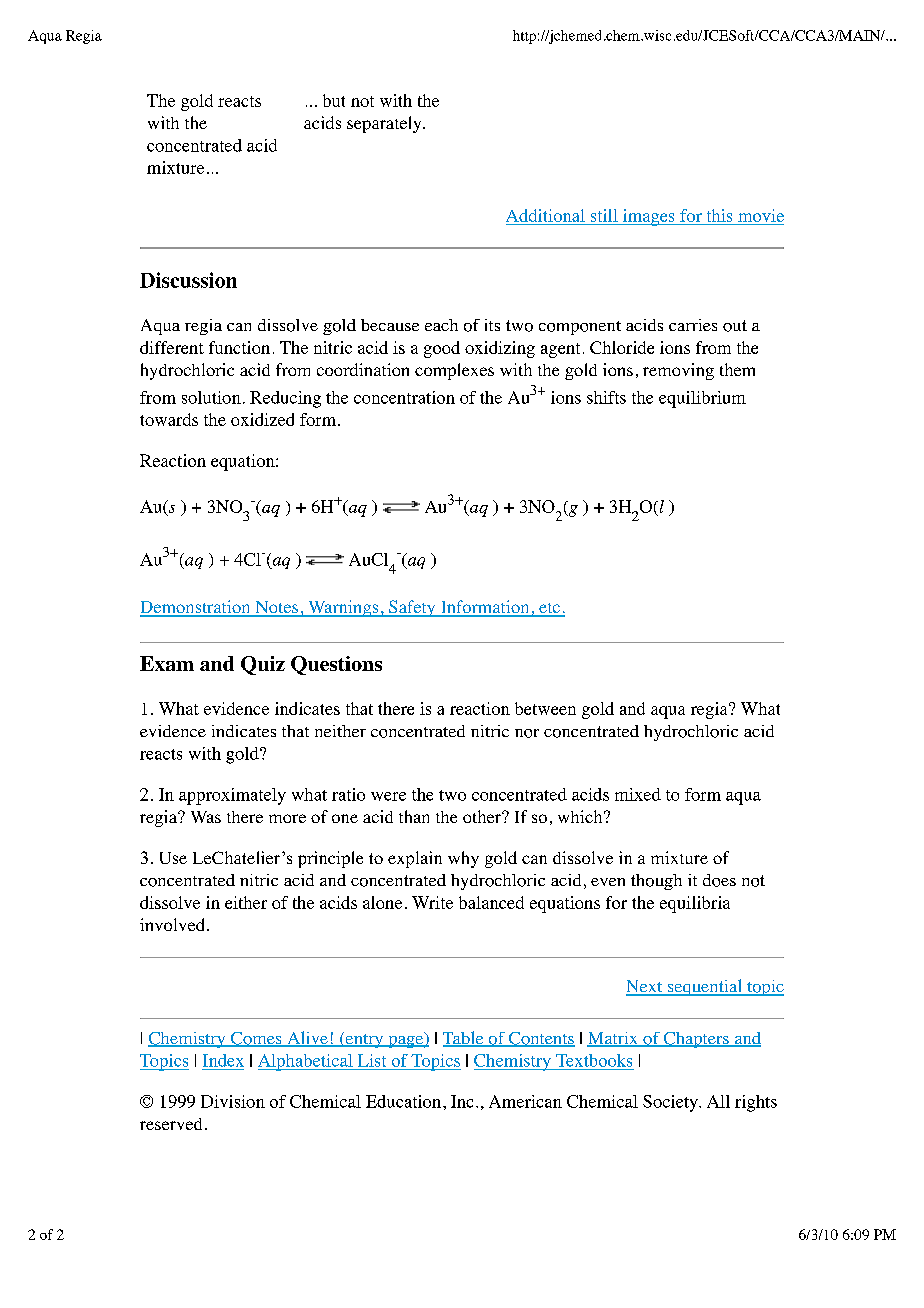 This image has width=924, height=1308. What do you see at coordinates (276, 608) in the image?
I see `Notes` at bounding box center [276, 608].
